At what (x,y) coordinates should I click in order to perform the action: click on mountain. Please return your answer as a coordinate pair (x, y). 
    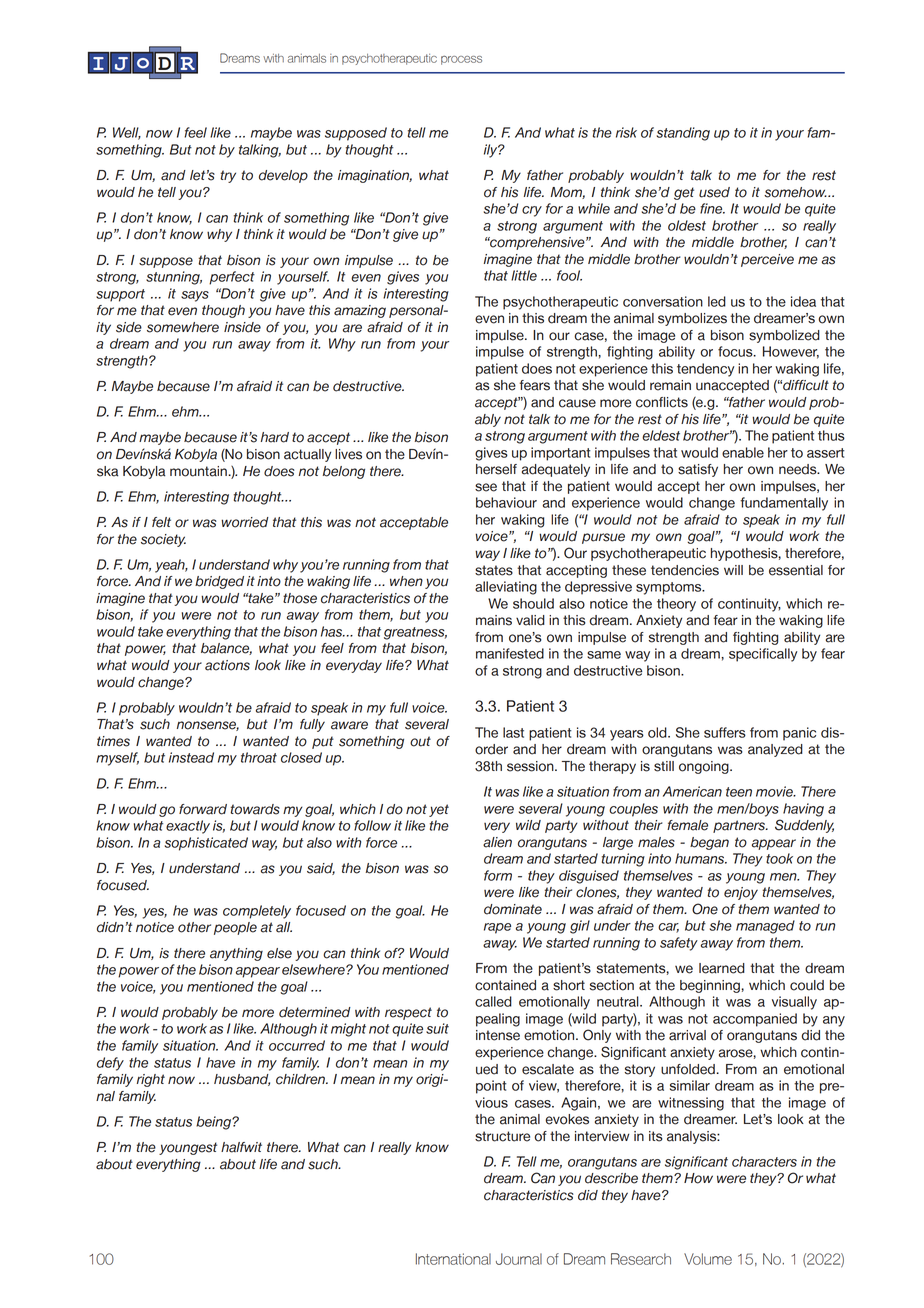
    Looking at the image, I should click on (199, 471).
